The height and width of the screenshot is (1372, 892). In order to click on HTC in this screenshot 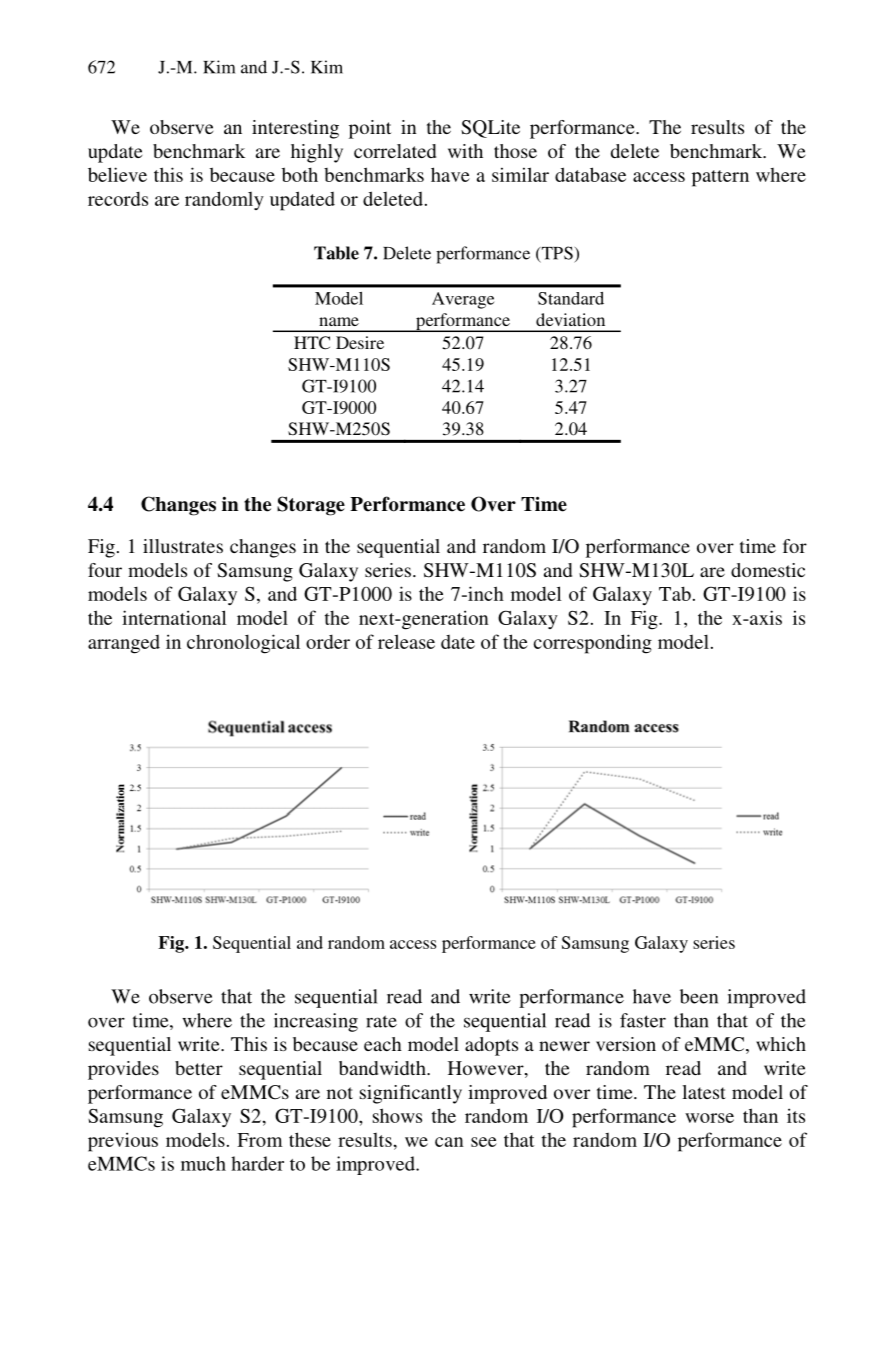, I will do `click(312, 343)`.
